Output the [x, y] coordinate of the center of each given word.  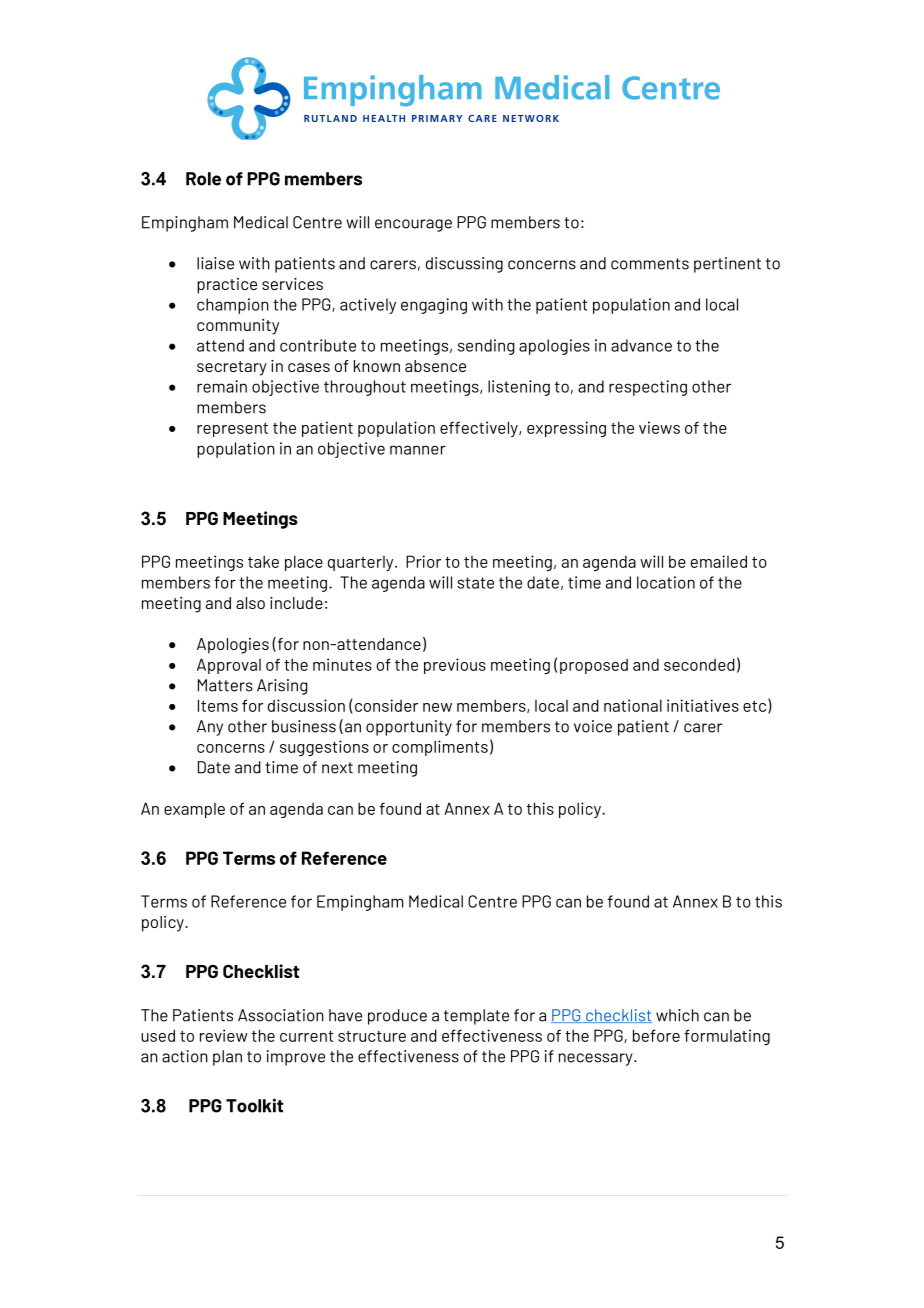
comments [650, 264]
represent [232, 430]
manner [418, 450]
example [194, 810]
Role [203, 179]
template [476, 1017]
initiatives [703, 705]
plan [227, 1058]
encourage [413, 225]
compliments [440, 748]
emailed [719, 561]
